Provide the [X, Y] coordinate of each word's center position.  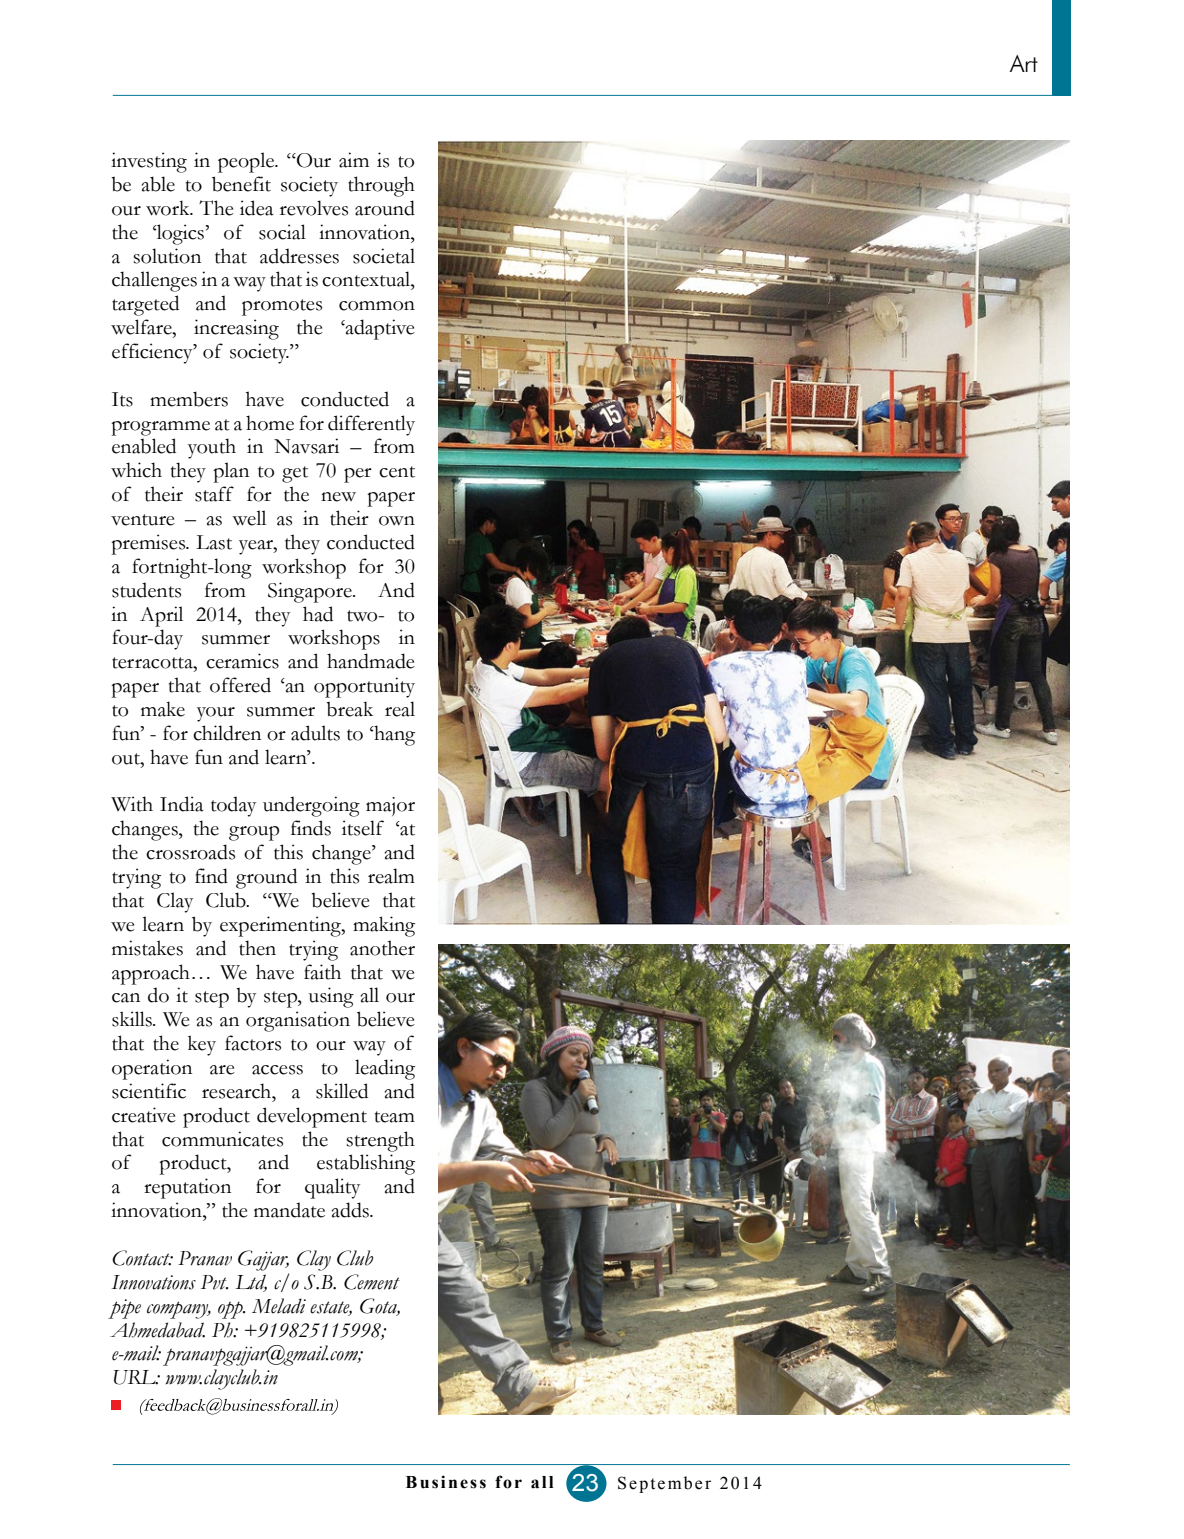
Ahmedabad [157, 1330]
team [395, 1117]
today [233, 806]
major [390, 806]
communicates [222, 1139]
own [397, 521]
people [247, 162]
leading [385, 1069]
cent [397, 472]
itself [363, 828]
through [381, 186]
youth [212, 448]
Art [1024, 63]
